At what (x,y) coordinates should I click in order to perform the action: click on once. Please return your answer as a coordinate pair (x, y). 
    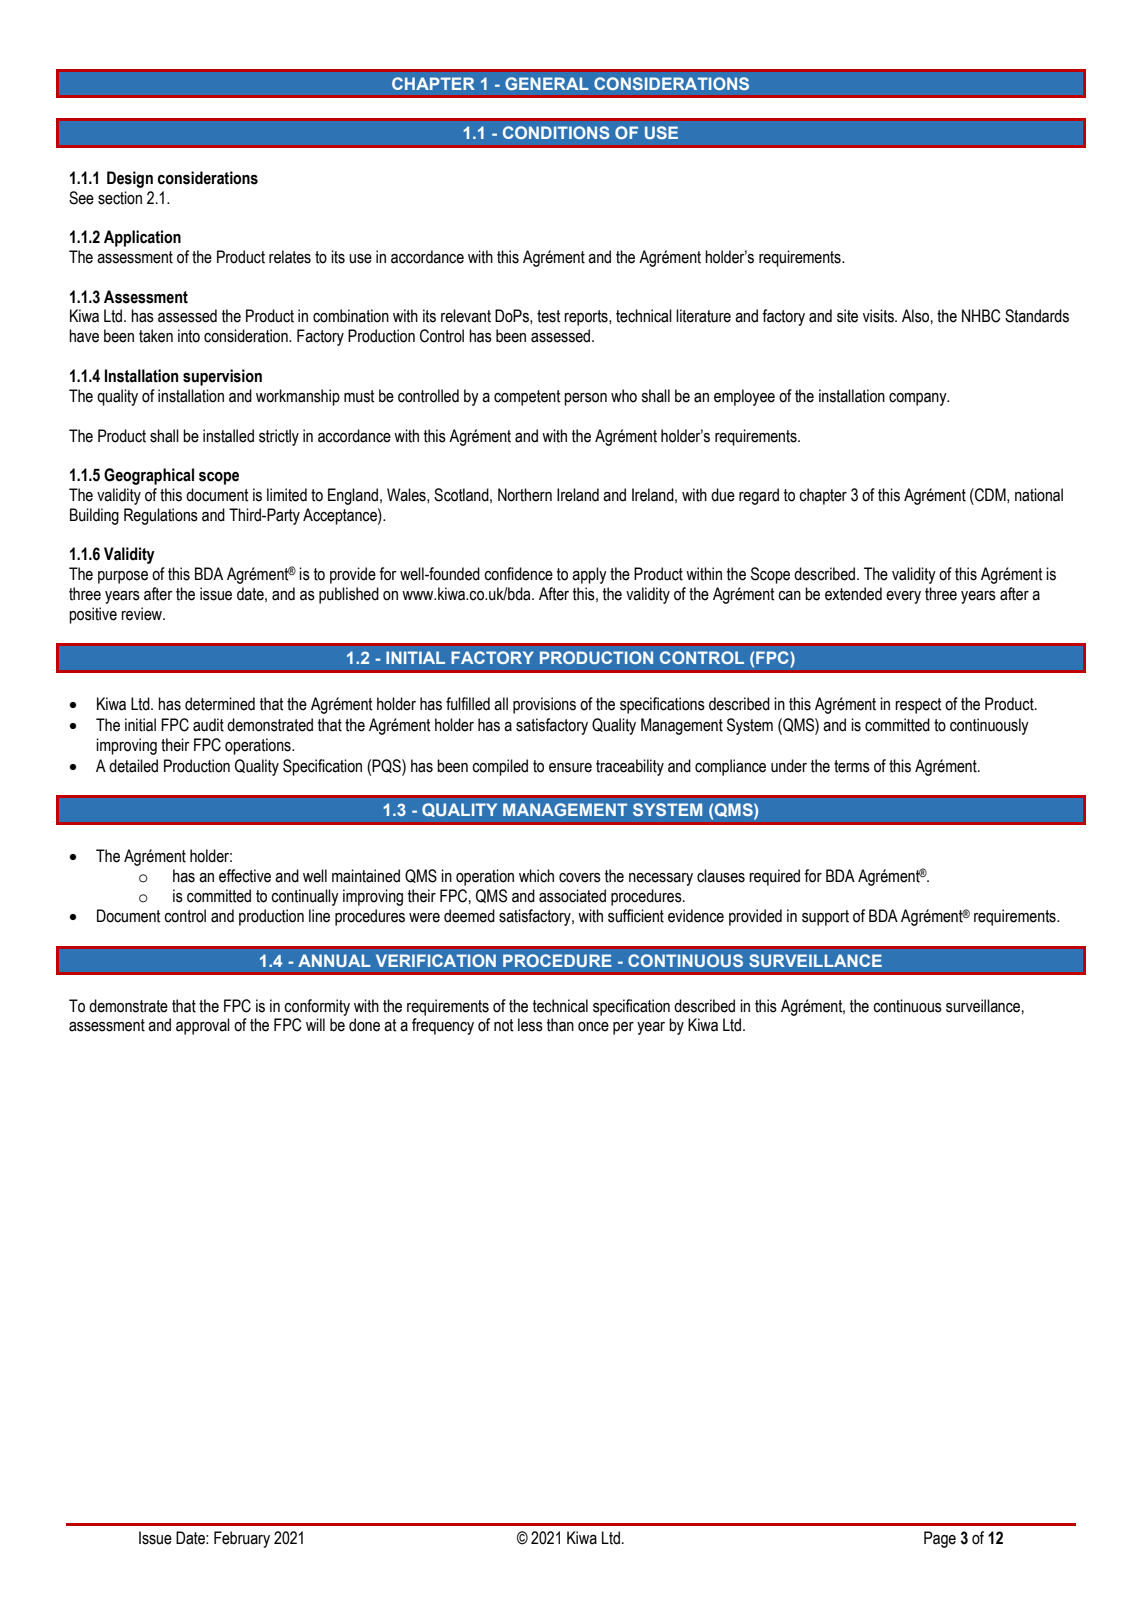
    Looking at the image, I should click on (593, 1027).
